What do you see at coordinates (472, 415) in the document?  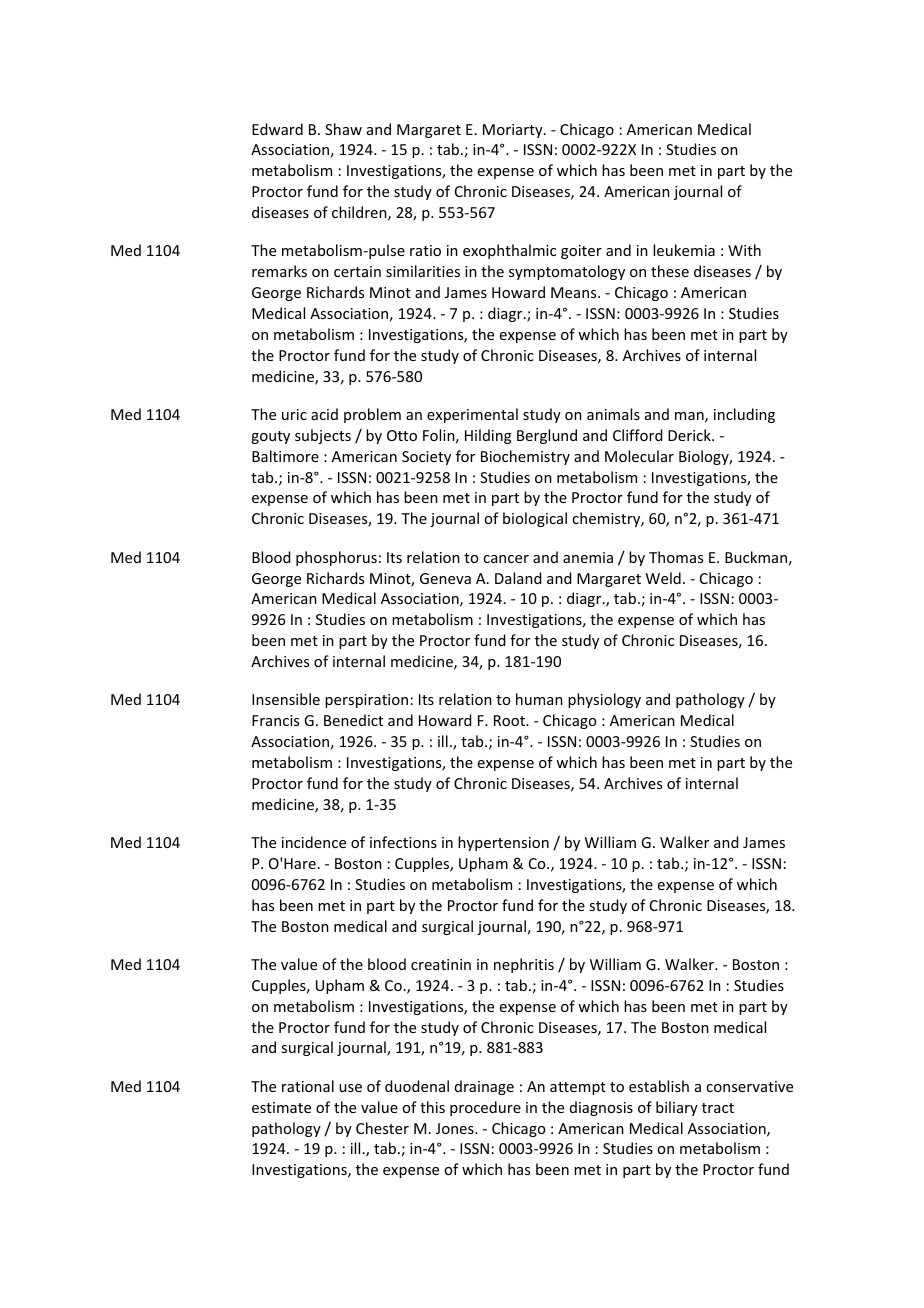 I see `experimental` at bounding box center [472, 415].
